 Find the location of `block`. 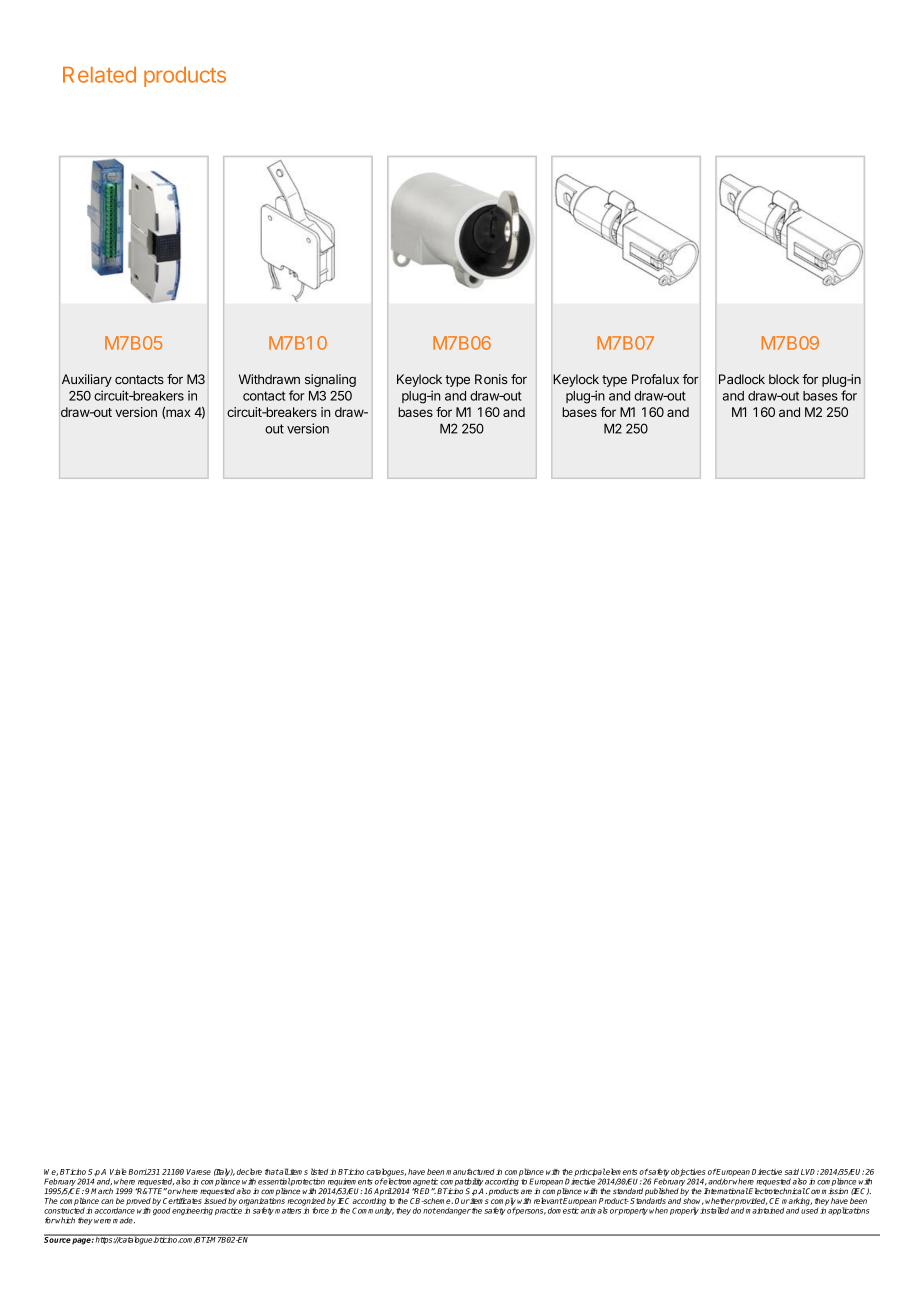

block is located at coordinates (784, 379).
